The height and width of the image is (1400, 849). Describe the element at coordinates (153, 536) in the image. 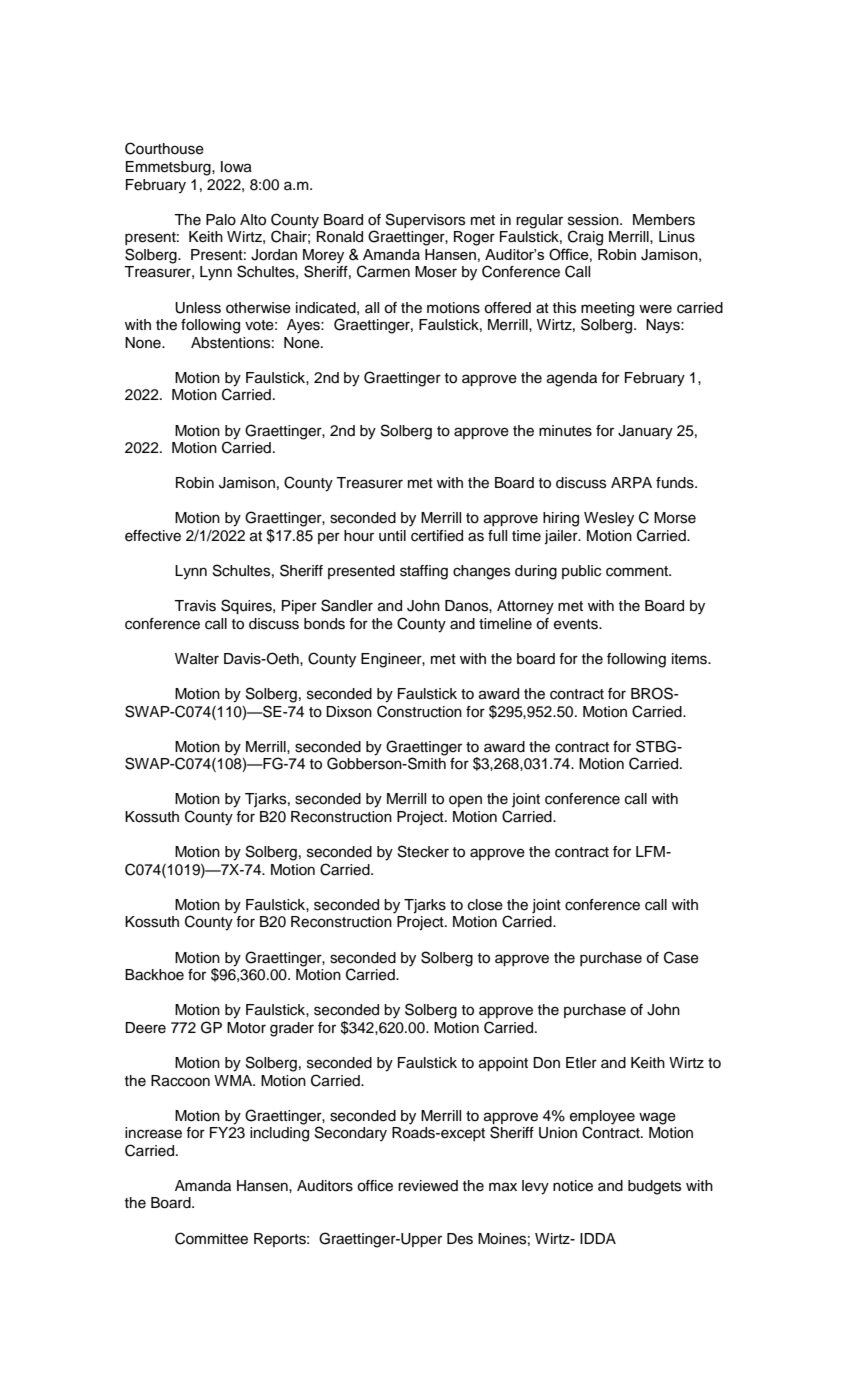

I see `effective` at that location.
